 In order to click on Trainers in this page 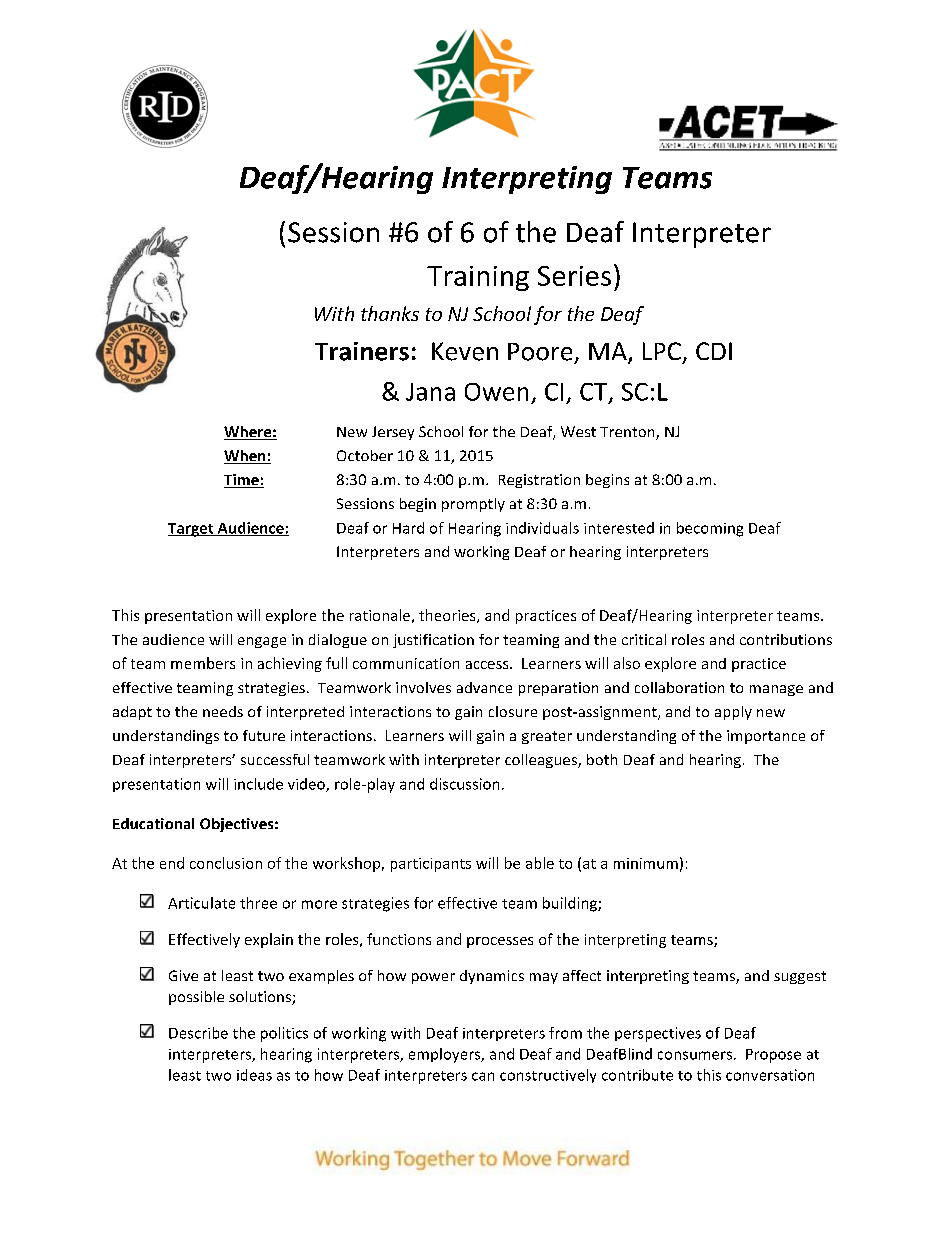, I will do `click(362, 351)`.
